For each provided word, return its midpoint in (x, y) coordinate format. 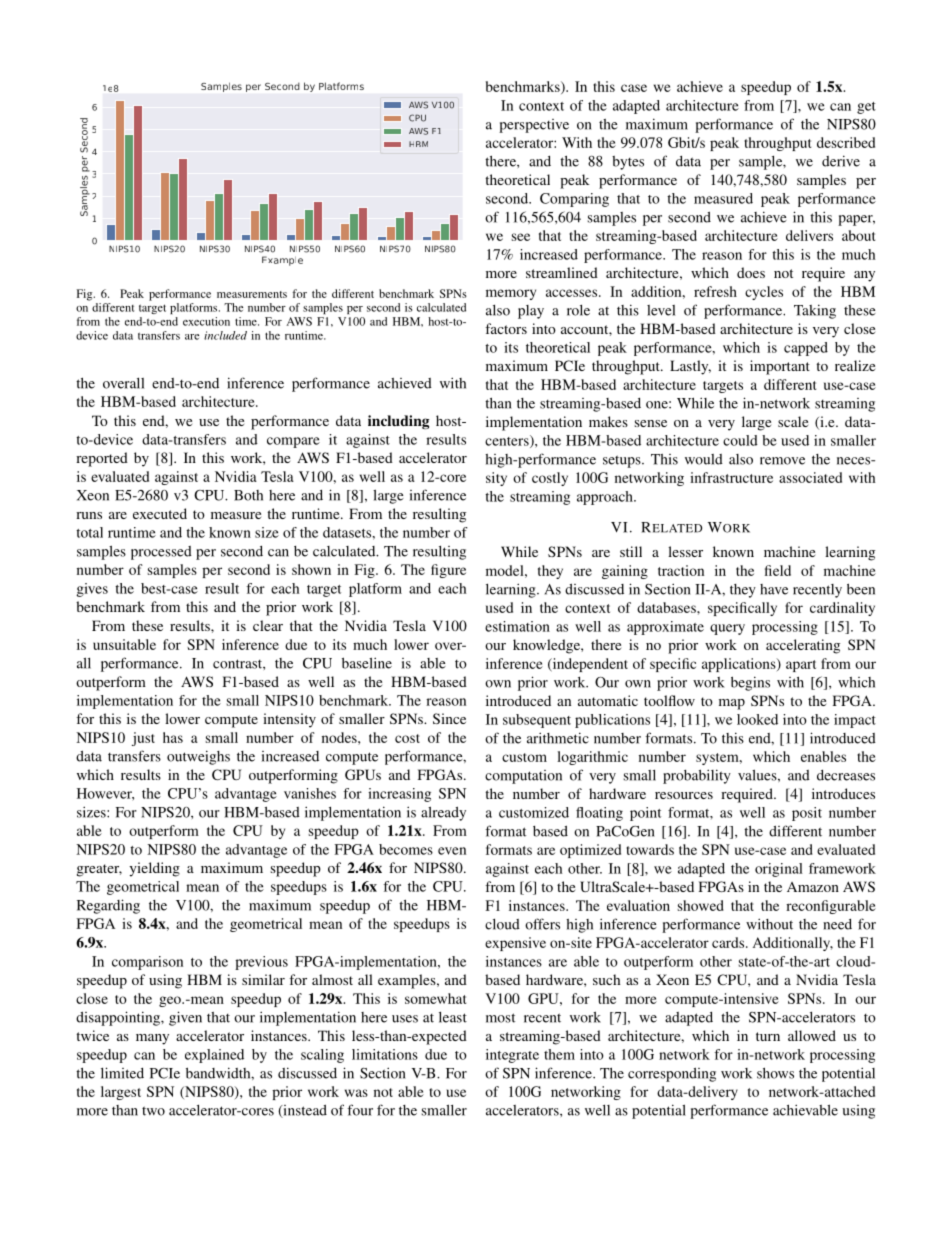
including (398, 422)
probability (697, 776)
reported (102, 459)
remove (782, 461)
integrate (512, 1056)
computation (523, 777)
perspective (534, 126)
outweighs (198, 757)
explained (214, 1056)
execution (206, 321)
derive (841, 161)
